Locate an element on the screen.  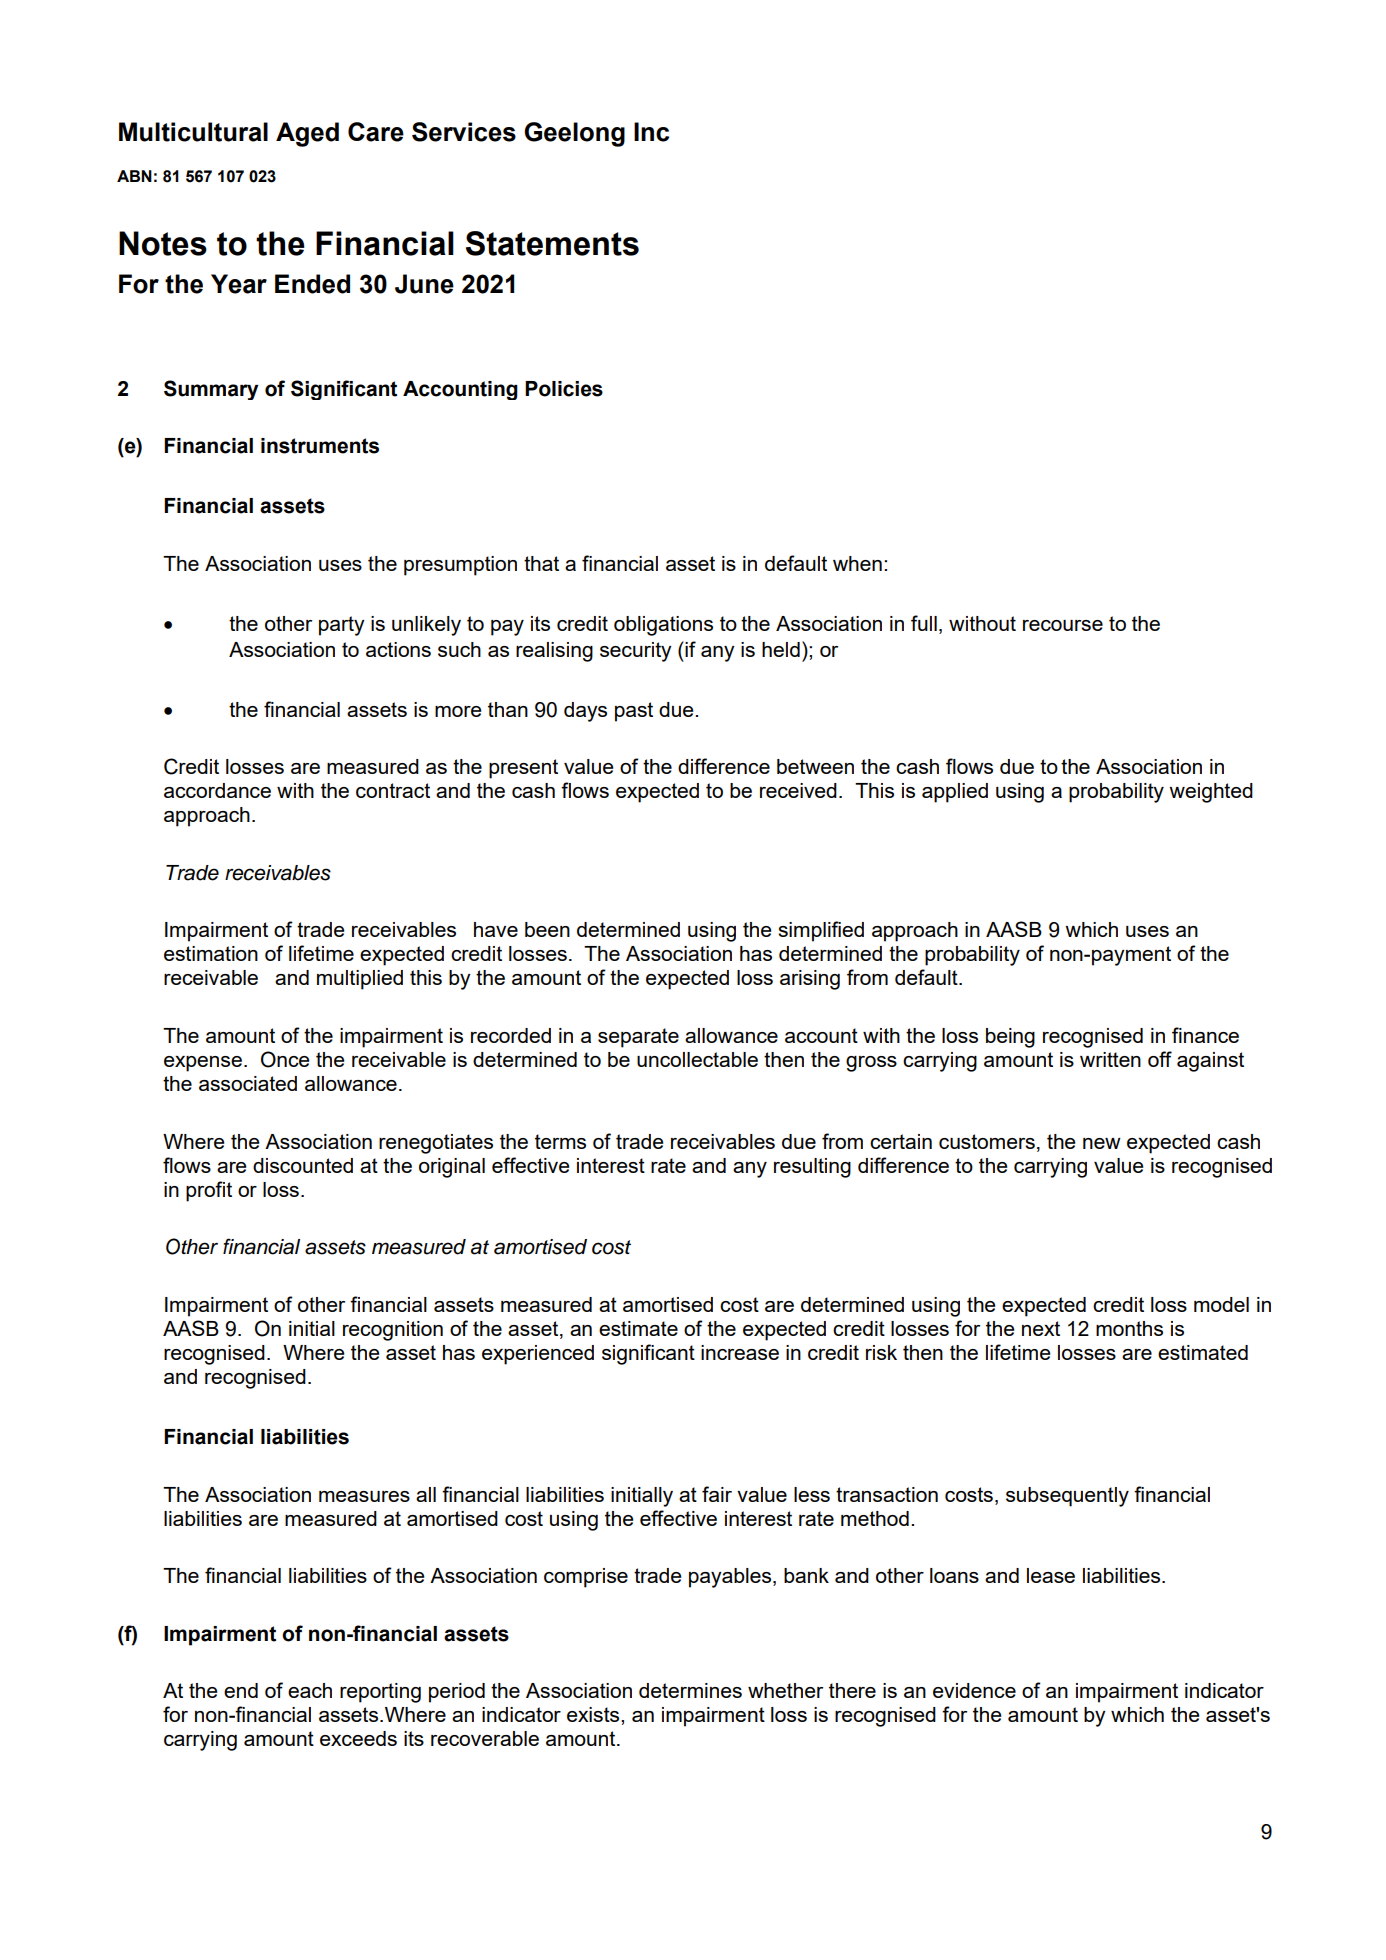
estimation is located at coordinates (211, 953).
